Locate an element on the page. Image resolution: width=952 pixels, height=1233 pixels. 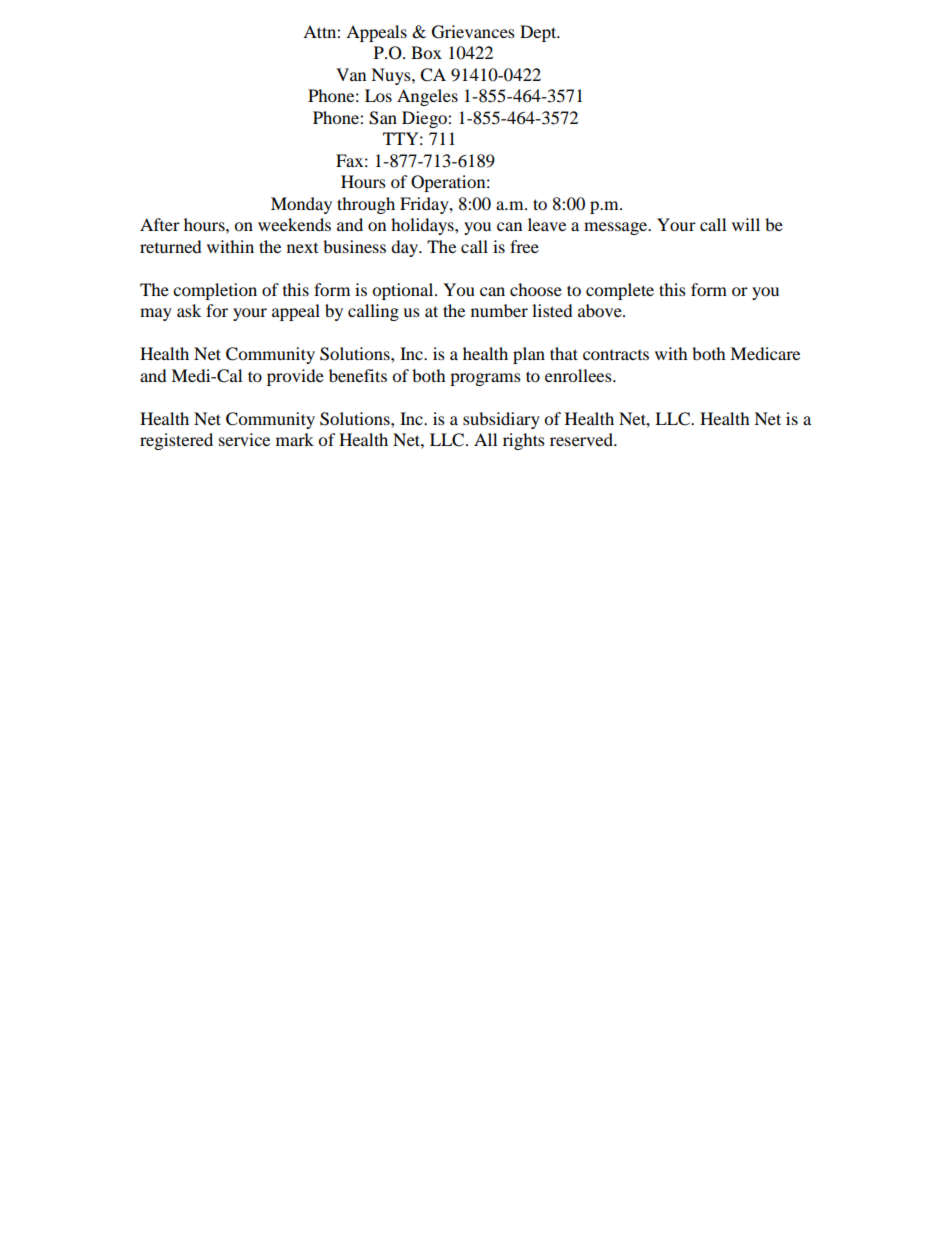
Box is located at coordinates (426, 52).
